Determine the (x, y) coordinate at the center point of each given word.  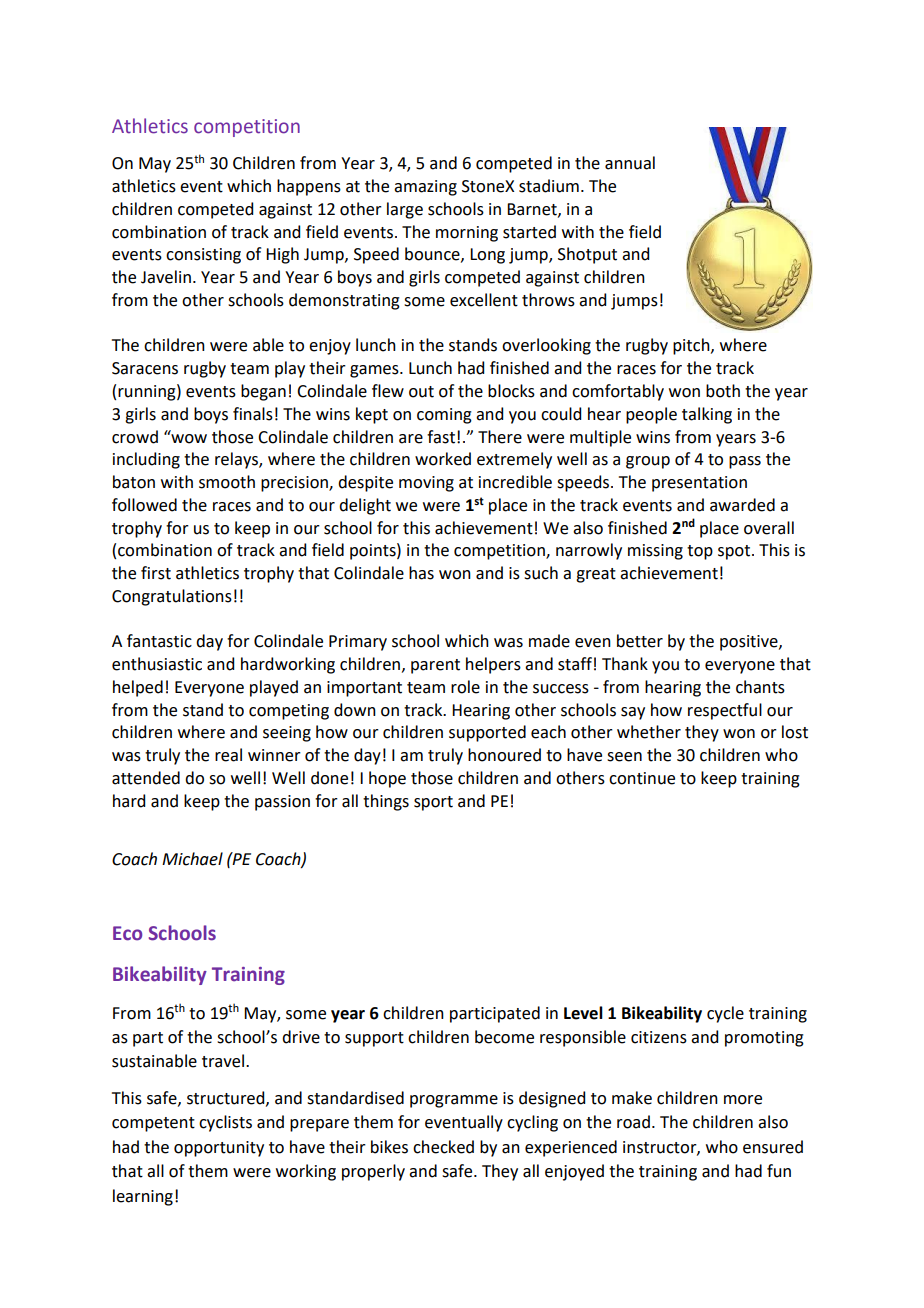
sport (433, 803)
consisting (203, 256)
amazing (425, 188)
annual (630, 163)
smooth (227, 482)
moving (426, 484)
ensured (773, 1147)
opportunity (219, 1149)
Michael (192, 859)
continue (642, 778)
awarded (742, 505)
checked (443, 1147)
